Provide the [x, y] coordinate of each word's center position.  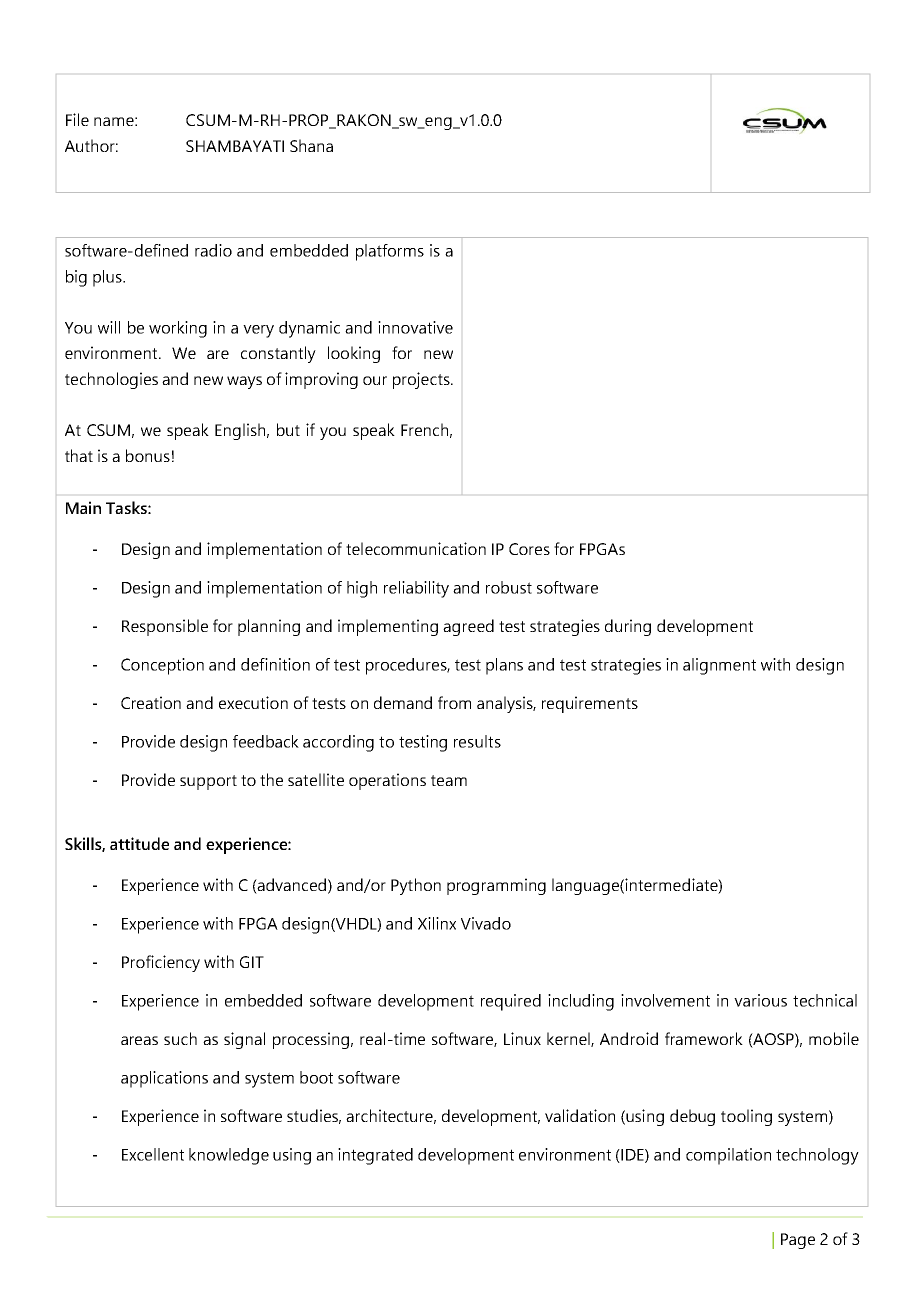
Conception [162, 666]
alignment [719, 666]
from [454, 702]
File [77, 119]
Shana [311, 145]
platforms [390, 252]
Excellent [153, 1154]
